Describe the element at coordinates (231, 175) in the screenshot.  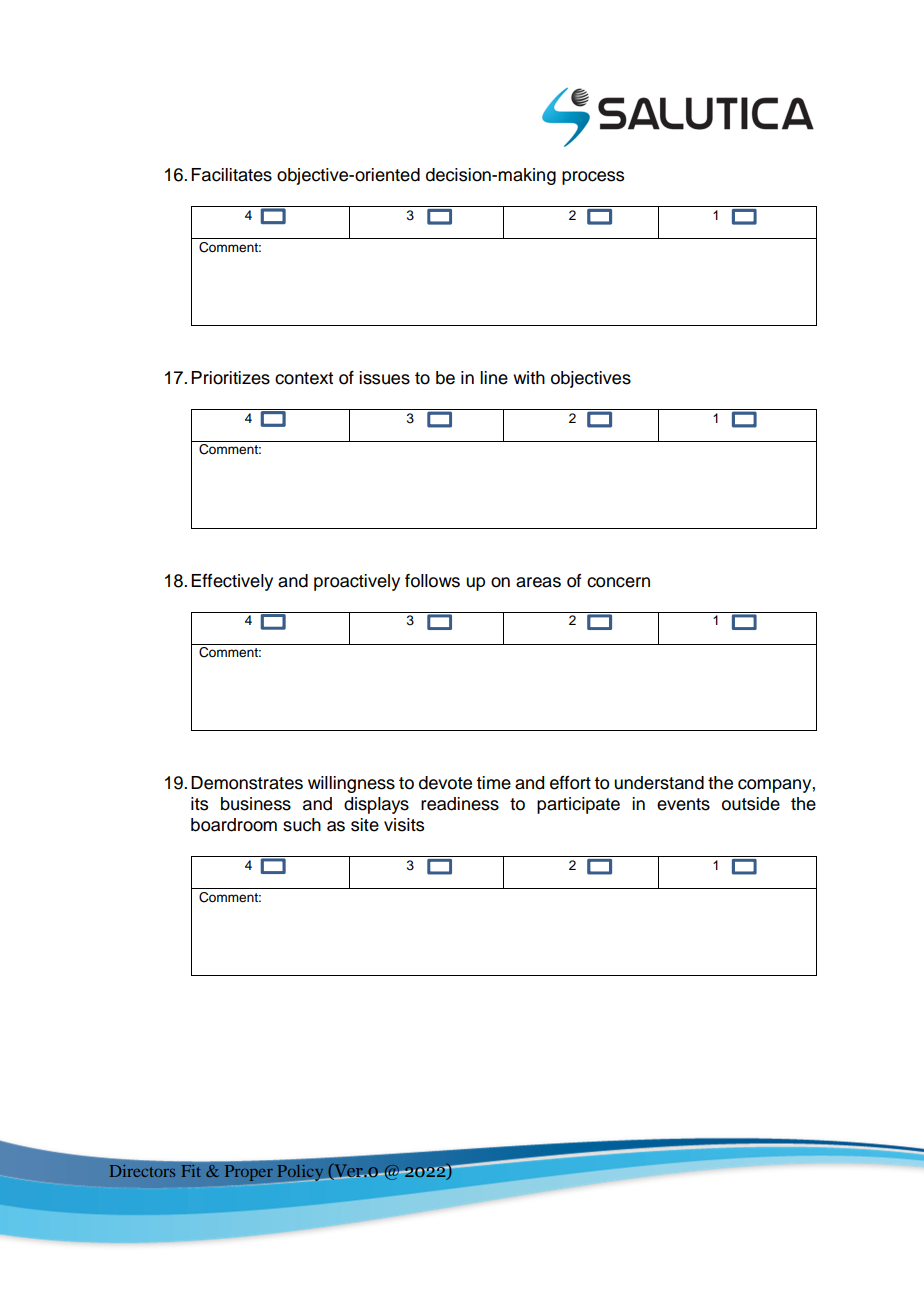
I see `Facilitates` at that location.
